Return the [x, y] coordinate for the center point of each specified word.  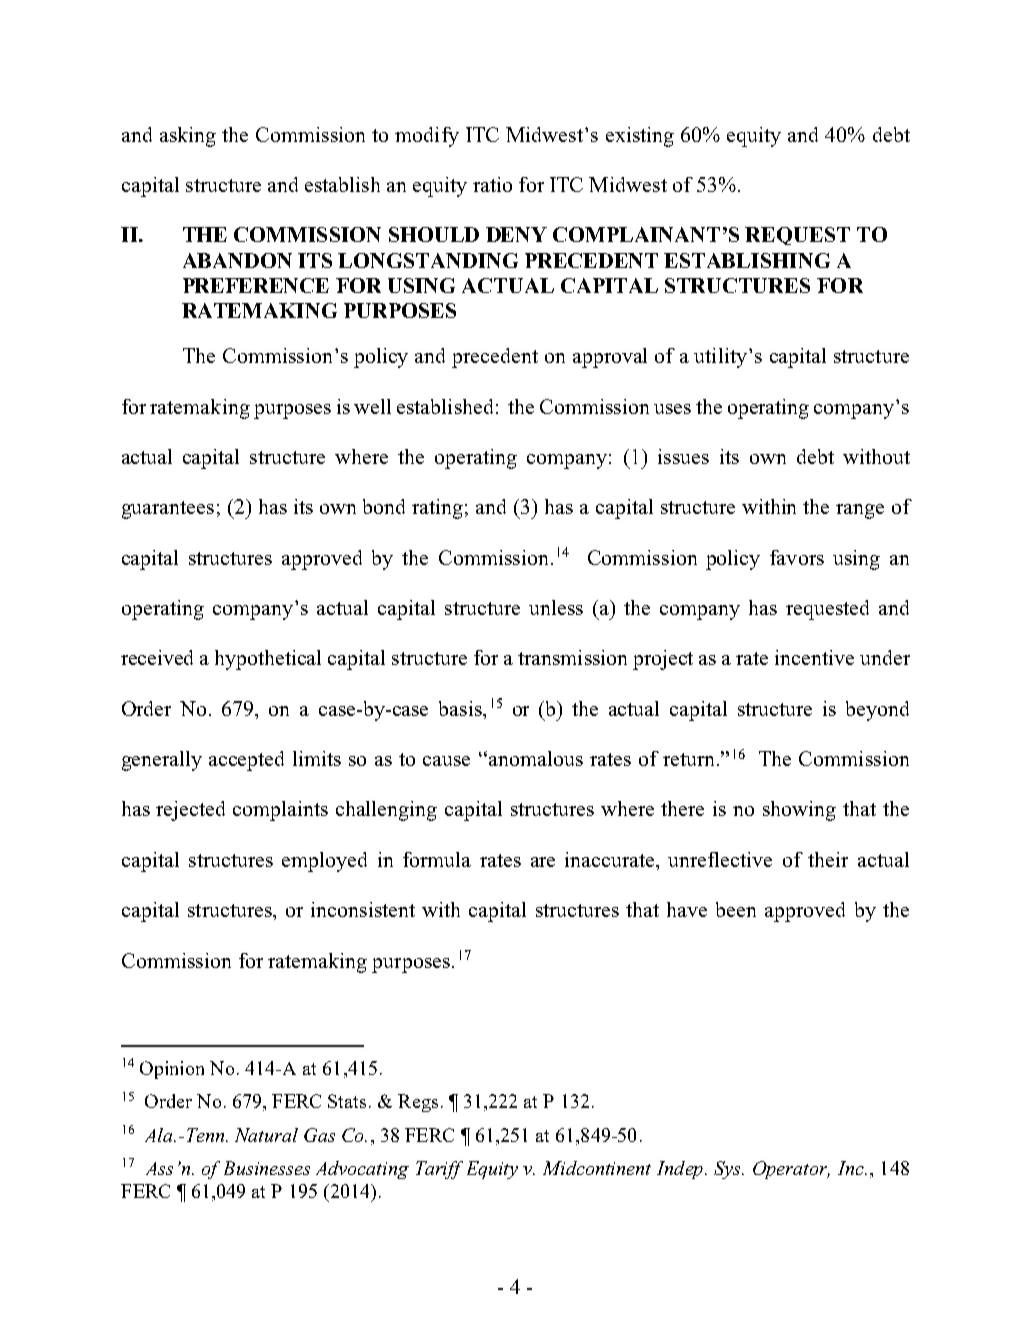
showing [799, 811]
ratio [492, 184]
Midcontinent [597, 1168]
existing [640, 137]
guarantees [168, 510]
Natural [266, 1135]
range [860, 511]
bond [384, 506]
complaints [280, 811]
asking [188, 137]
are [543, 862]
